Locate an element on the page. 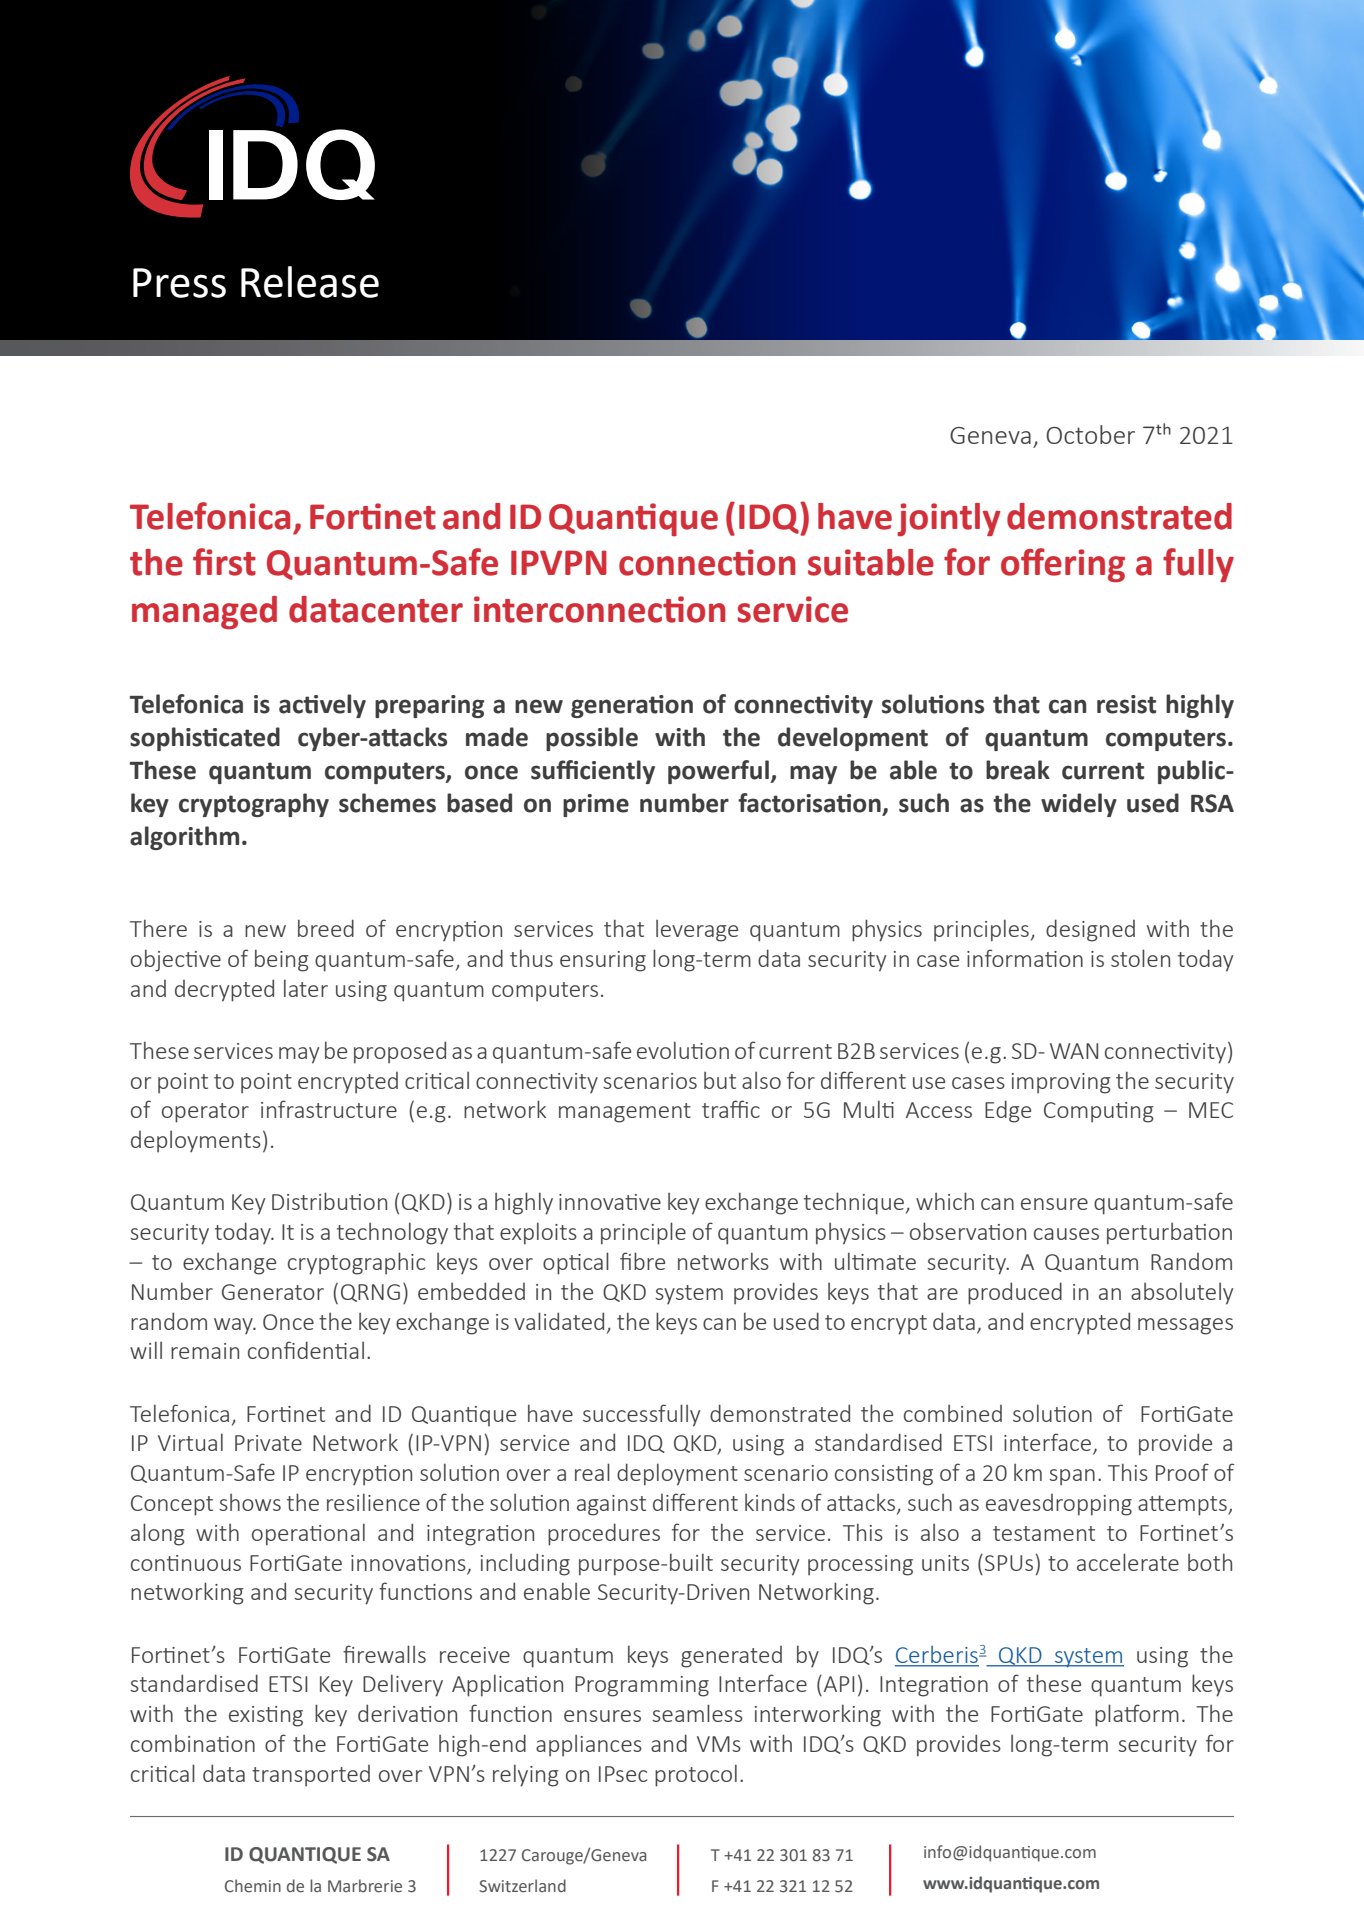 Image resolution: width=1364 pixels, height=1929 pixels. protocol is located at coordinates (696, 1775).
